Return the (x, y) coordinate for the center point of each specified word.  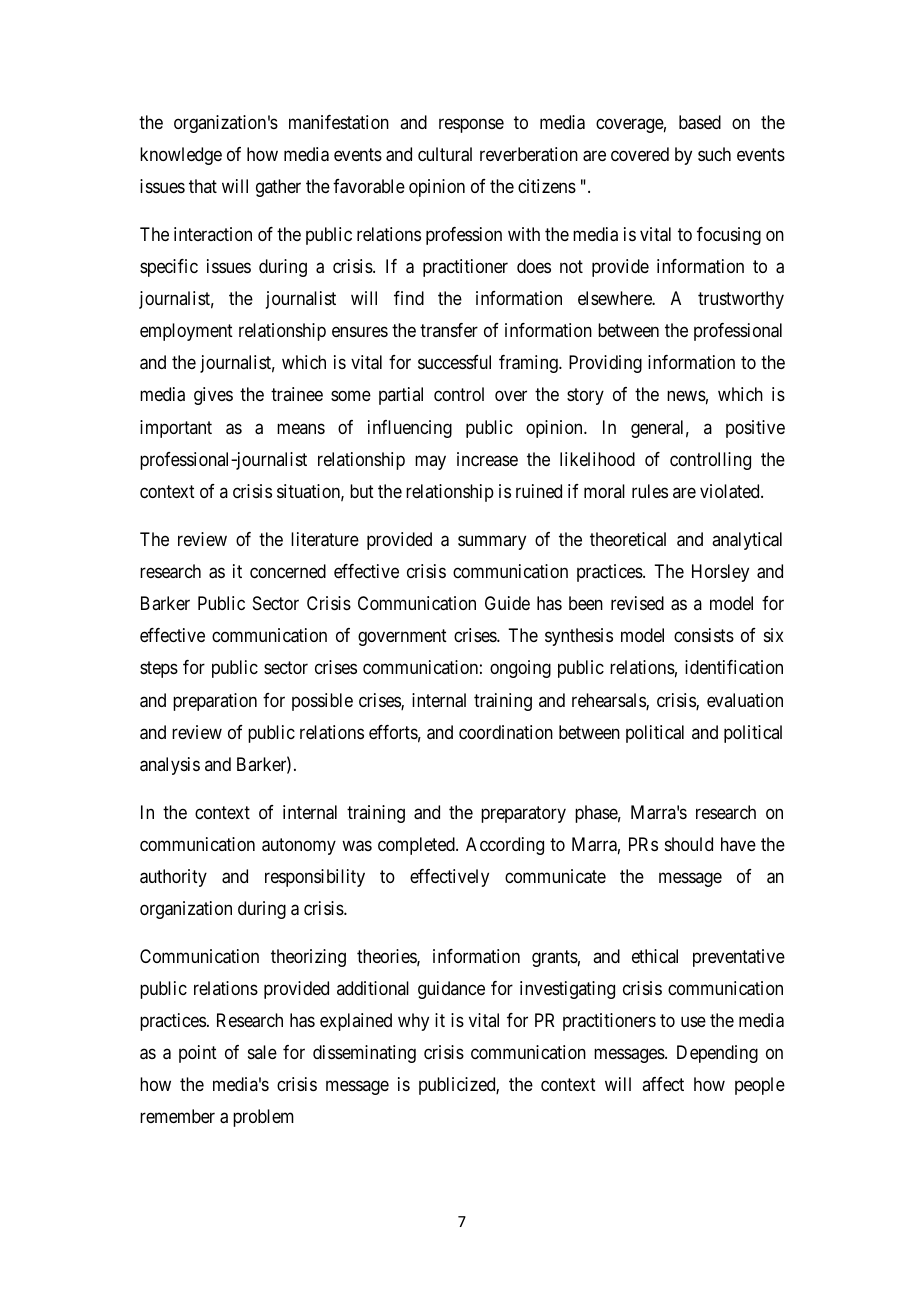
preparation (215, 702)
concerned (288, 571)
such (714, 154)
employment (186, 332)
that (203, 186)
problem (263, 1118)
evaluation (745, 700)
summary (492, 542)
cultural (445, 154)
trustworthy (741, 300)
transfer (449, 330)
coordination (506, 732)
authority (173, 878)
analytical (747, 541)
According (505, 846)
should (689, 844)
